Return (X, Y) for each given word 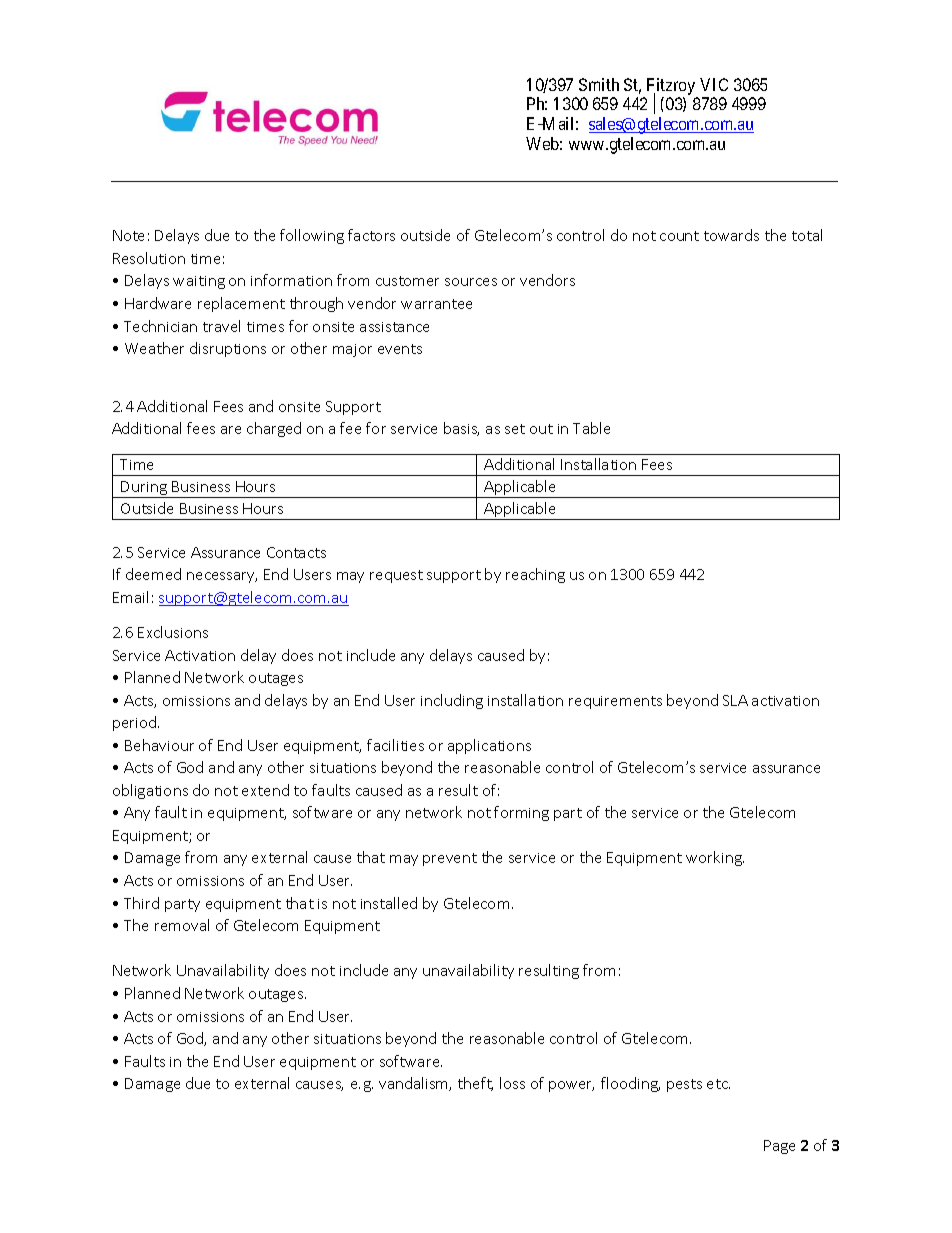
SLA (735, 700)
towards (731, 235)
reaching (535, 575)
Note (128, 235)
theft (475, 1084)
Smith (599, 84)
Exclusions (173, 632)
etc (718, 1084)
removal (182, 925)
